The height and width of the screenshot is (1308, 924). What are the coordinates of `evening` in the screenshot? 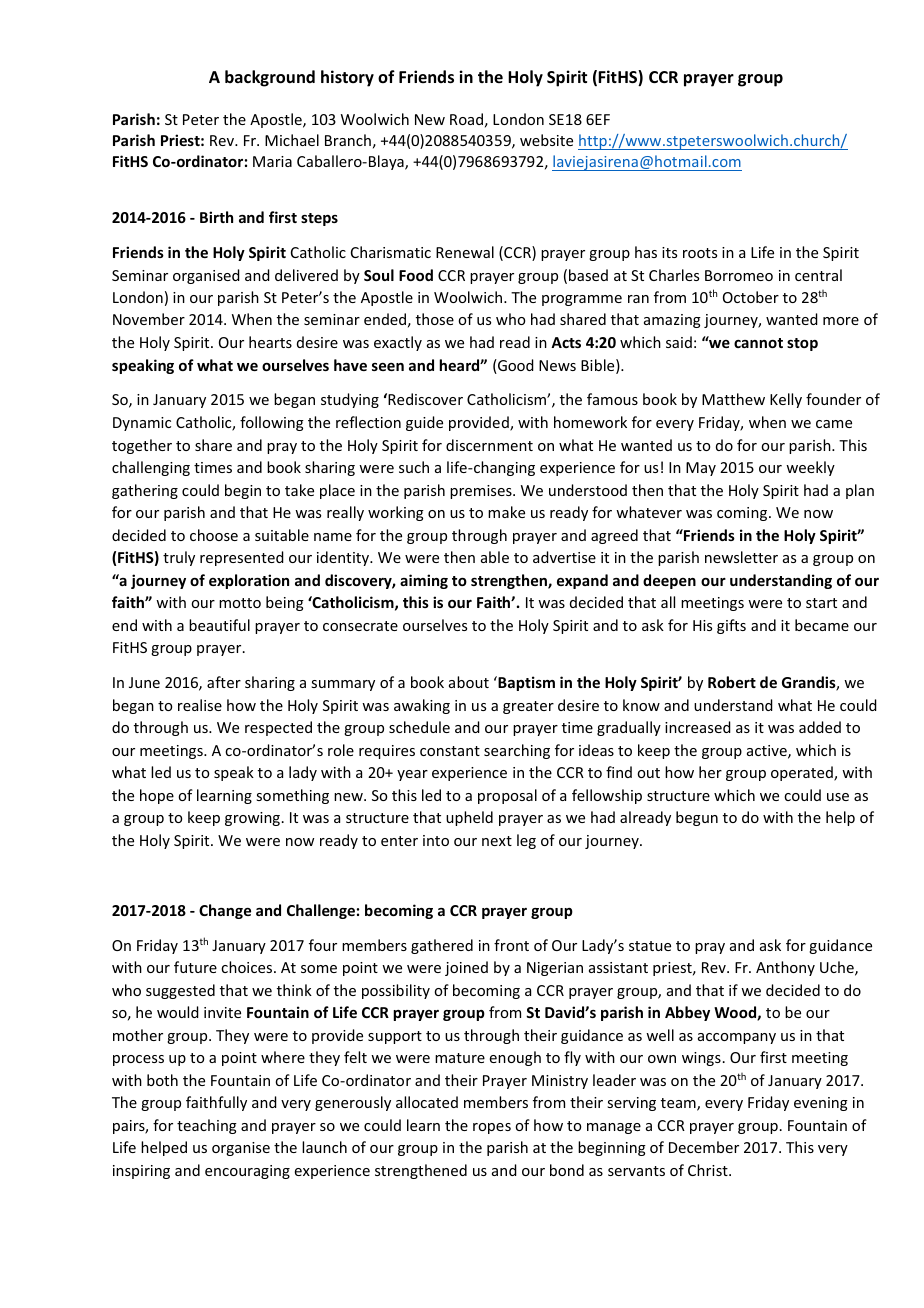 It's located at (821, 1104).
